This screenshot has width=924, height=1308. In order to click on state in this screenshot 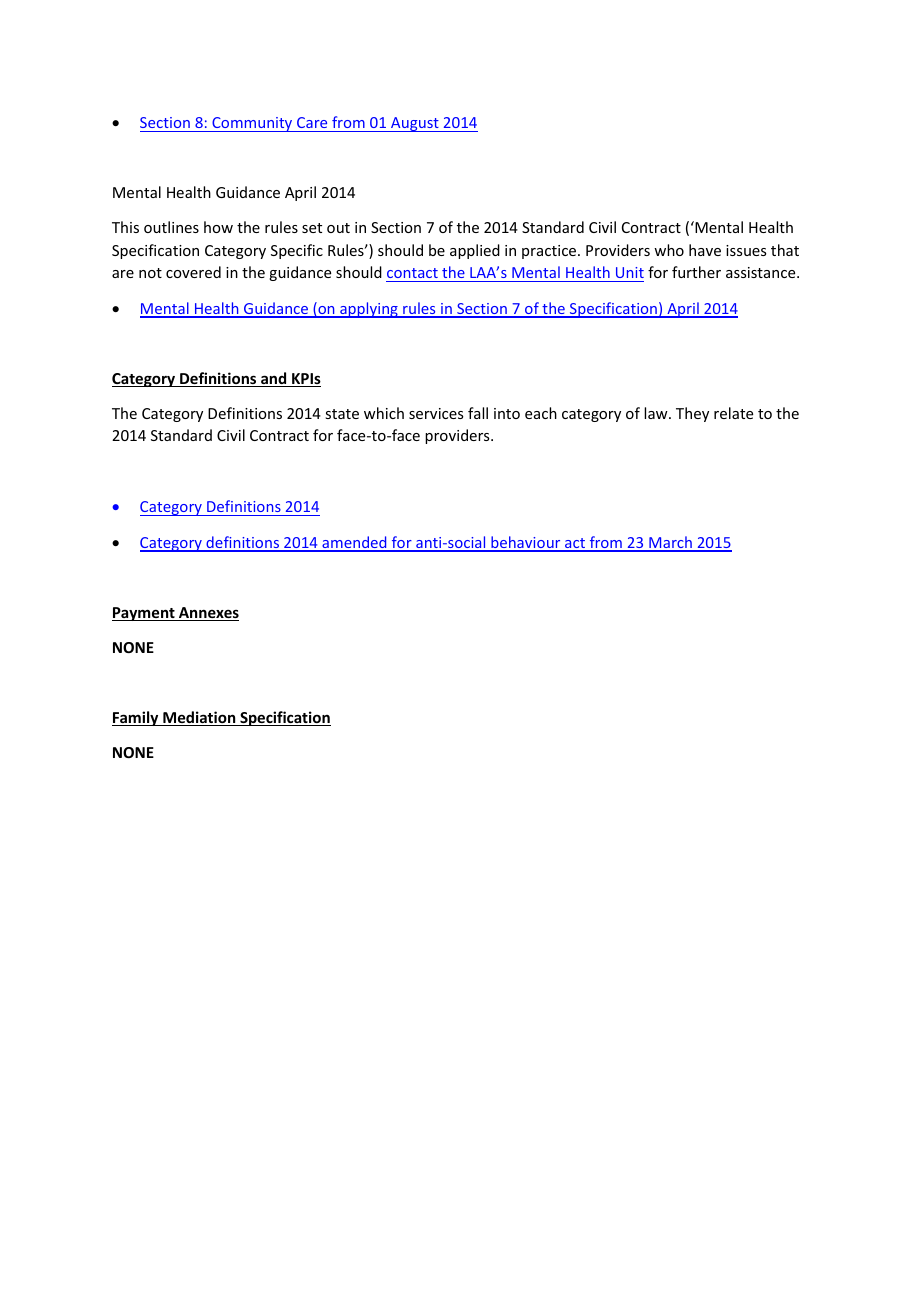, I will do `click(342, 414)`.
